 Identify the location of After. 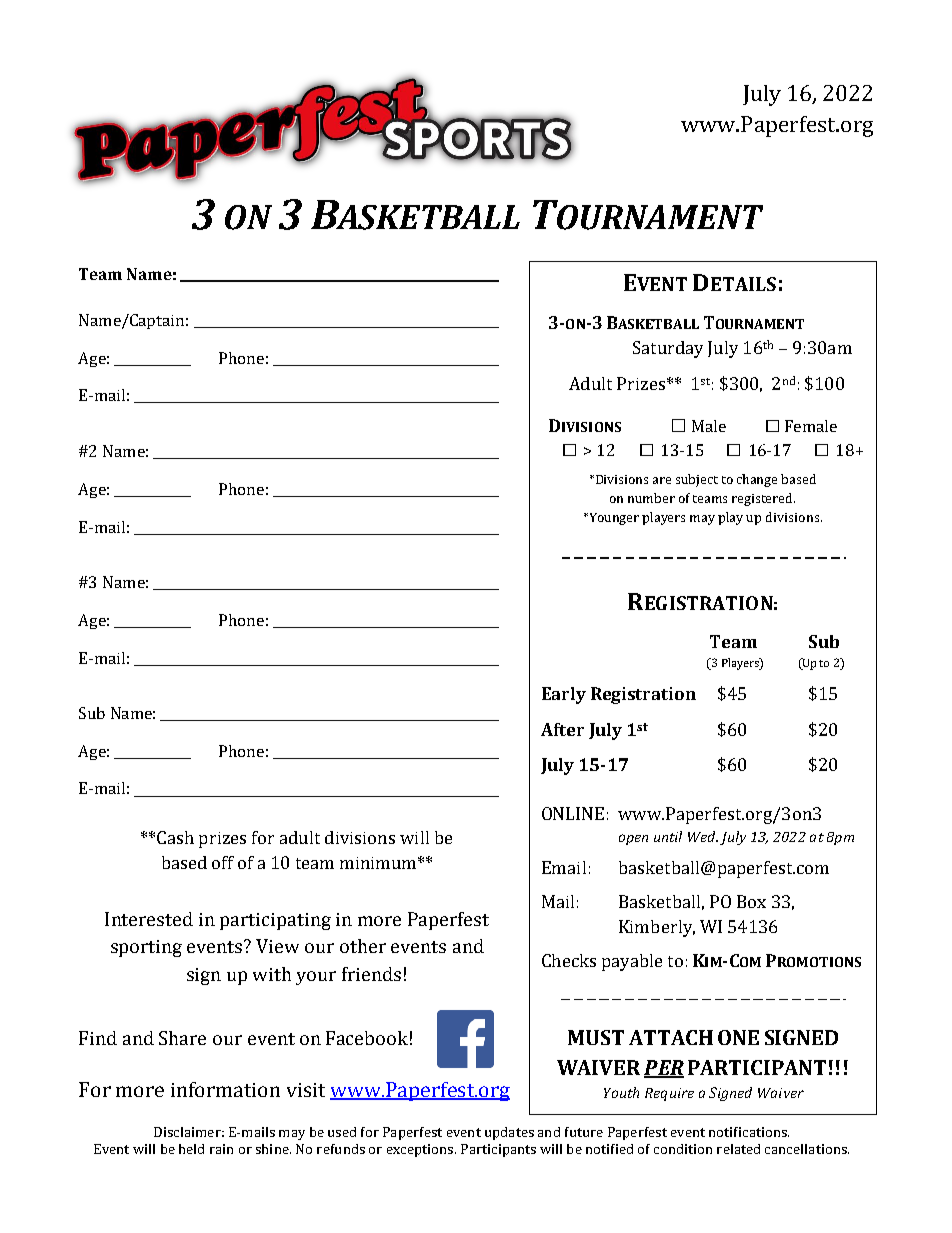
(562, 729).
